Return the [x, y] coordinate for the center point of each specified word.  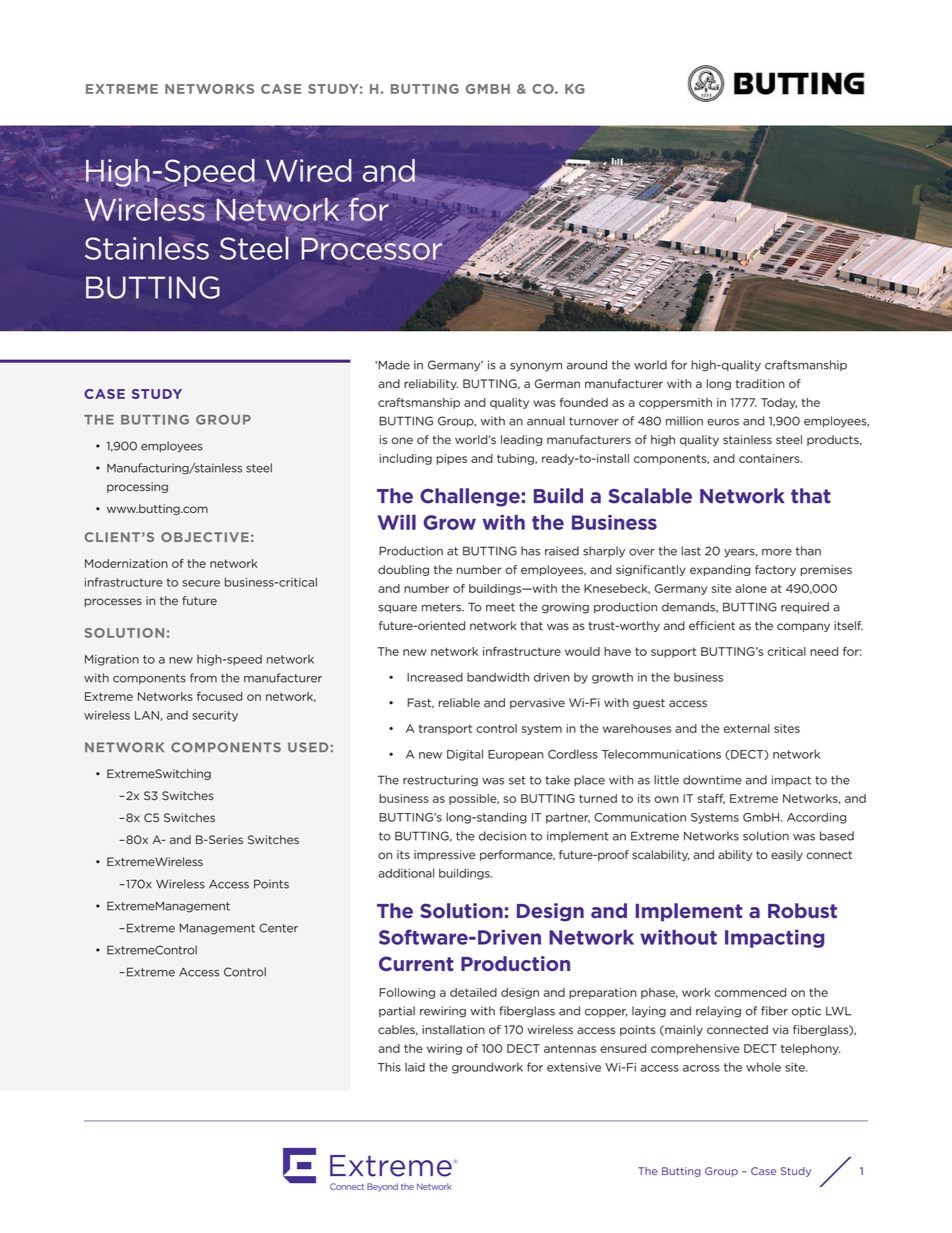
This [389, 1067]
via [780, 1029]
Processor [371, 248]
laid [415, 1067]
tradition [760, 384]
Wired [307, 171]
